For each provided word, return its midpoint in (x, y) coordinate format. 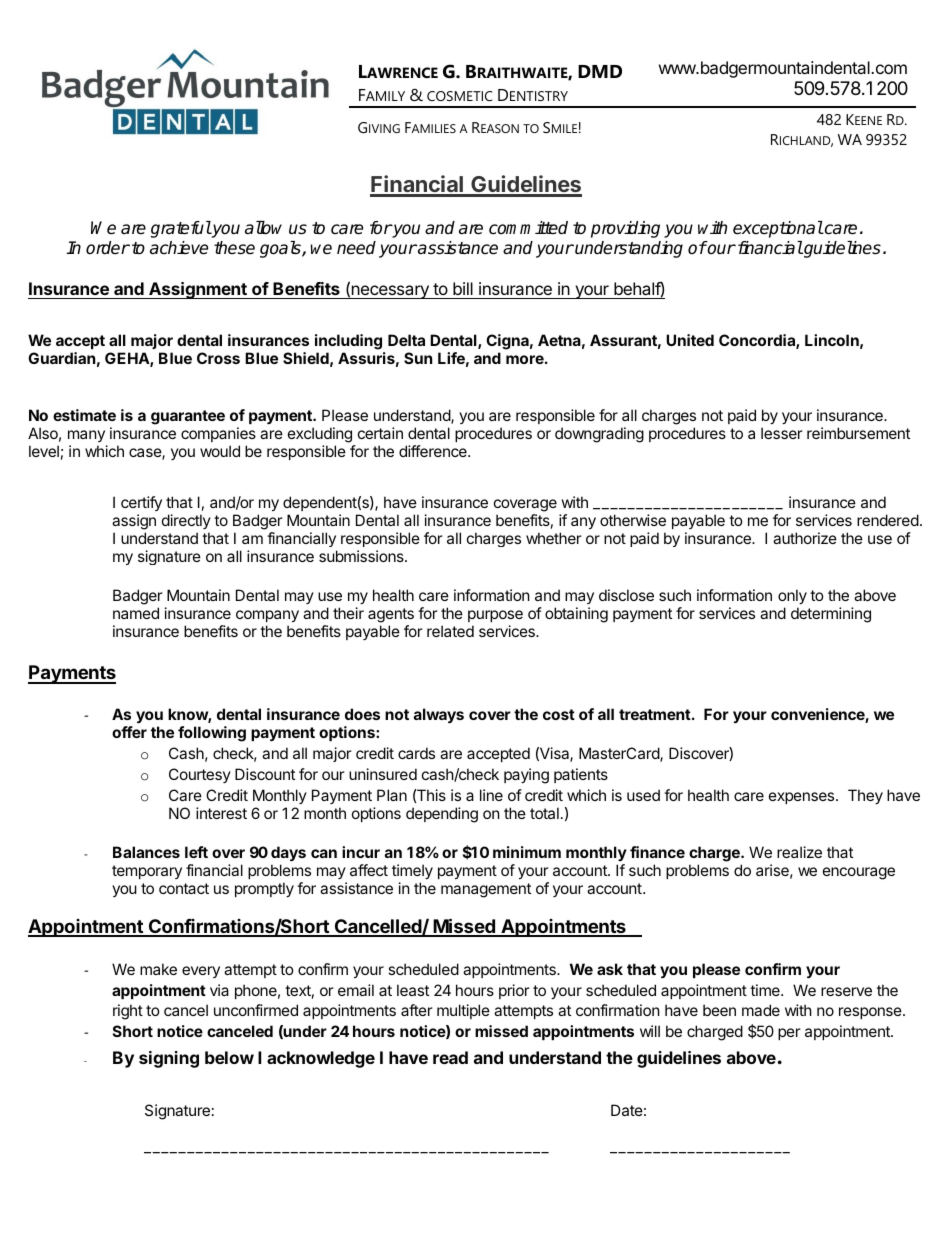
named (136, 613)
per (789, 1034)
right (128, 1012)
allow (263, 227)
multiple (463, 1011)
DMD (600, 71)
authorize (805, 538)
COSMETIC (459, 96)
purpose (495, 616)
